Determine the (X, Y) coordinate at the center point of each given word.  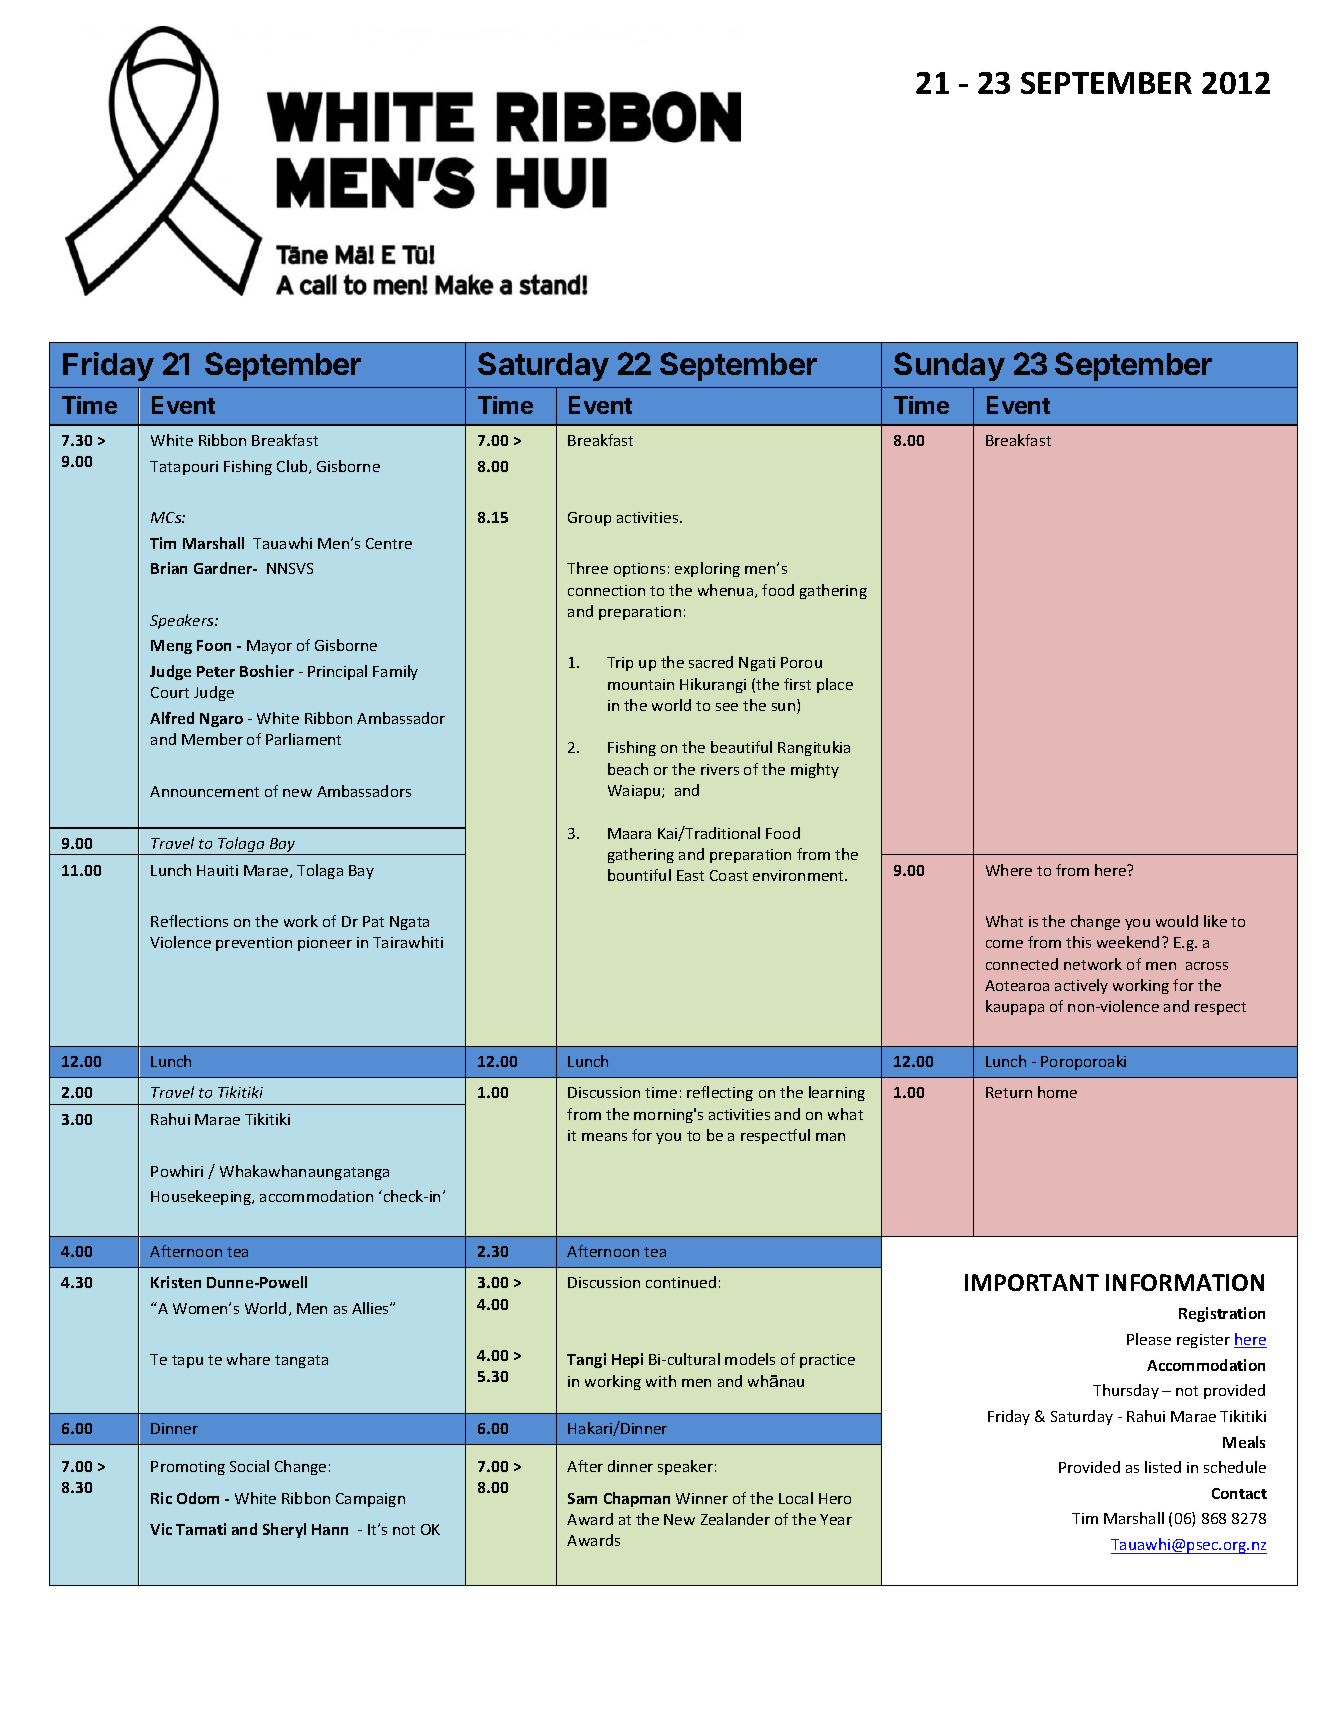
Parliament (303, 739)
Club (293, 467)
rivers (720, 769)
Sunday (949, 366)
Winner (702, 1498)
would (1177, 921)
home (1057, 1092)
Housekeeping (202, 1197)
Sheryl (284, 1530)
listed (1163, 1467)
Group (589, 519)
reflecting (720, 1093)
